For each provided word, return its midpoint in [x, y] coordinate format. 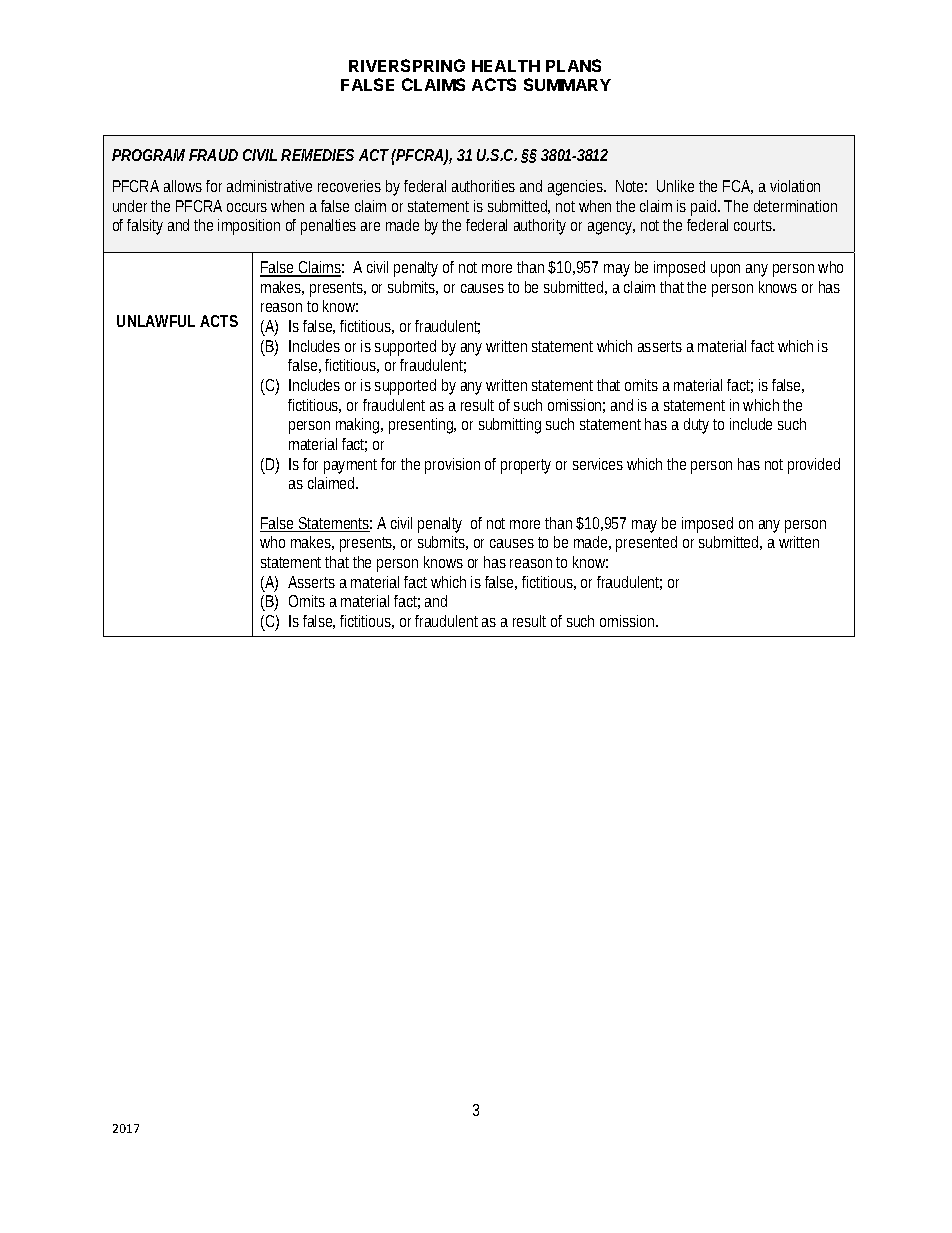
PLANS [573, 65]
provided [814, 466]
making [359, 426]
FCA [738, 187]
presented [646, 544]
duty [696, 426]
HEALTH [506, 66]
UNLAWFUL [156, 321]
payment [350, 466]
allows [183, 186]
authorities [483, 186]
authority [540, 227]
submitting [510, 426]
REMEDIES [317, 155]
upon [725, 270]
